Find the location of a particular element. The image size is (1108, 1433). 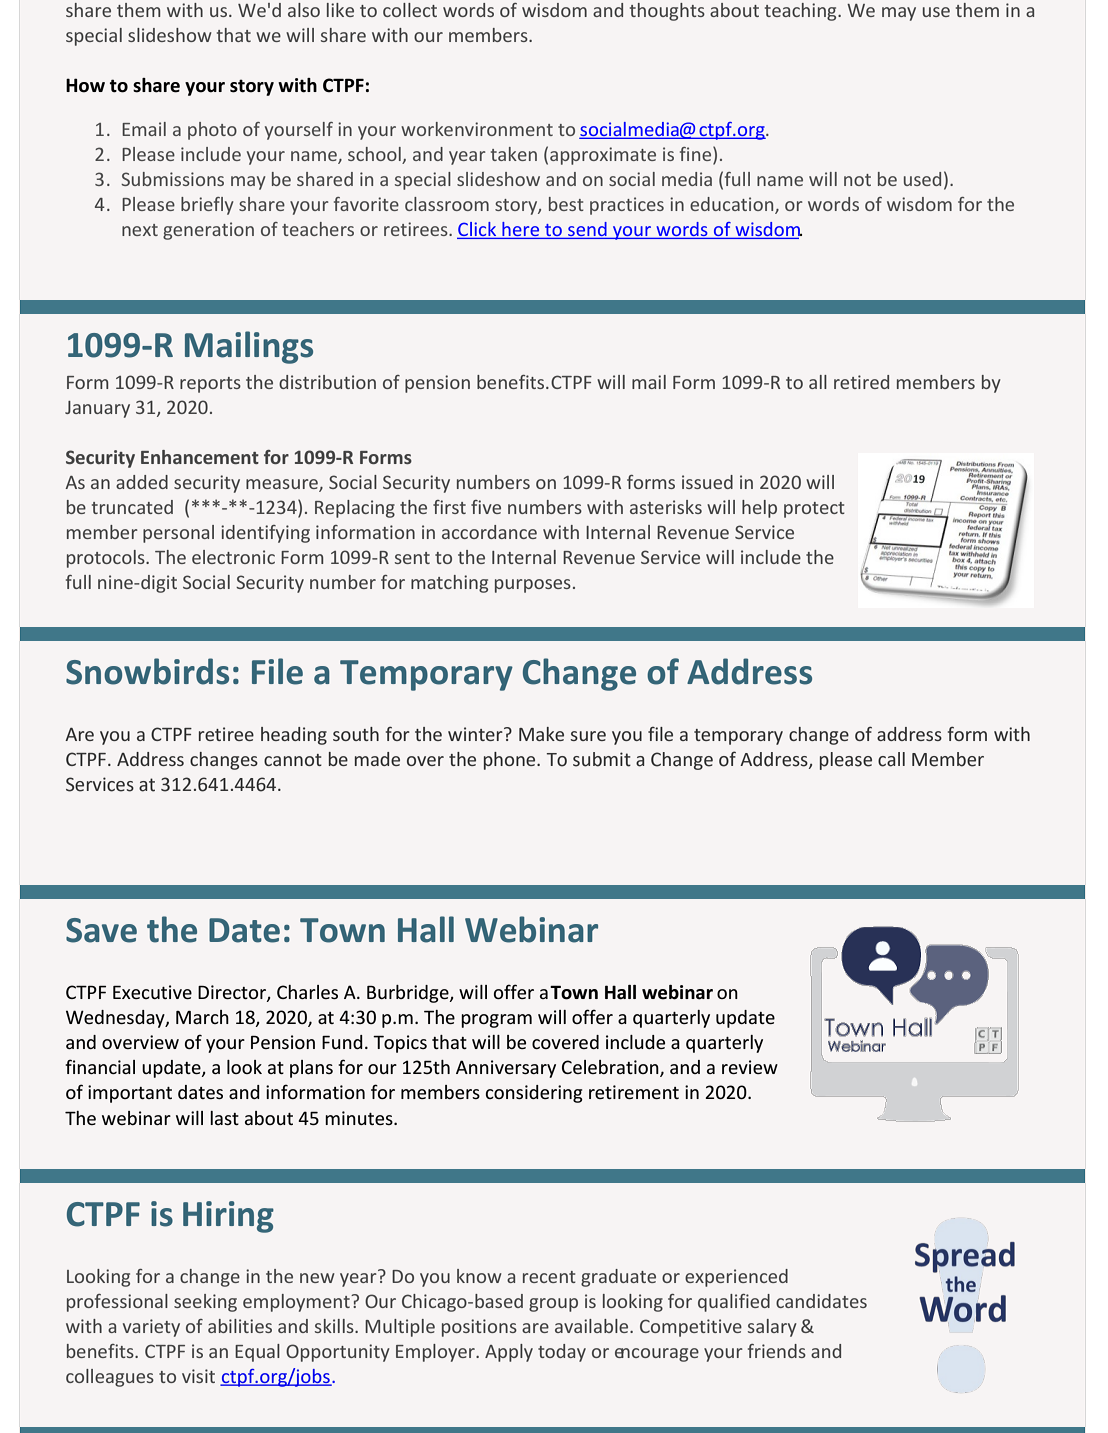

collect is located at coordinates (410, 10).
